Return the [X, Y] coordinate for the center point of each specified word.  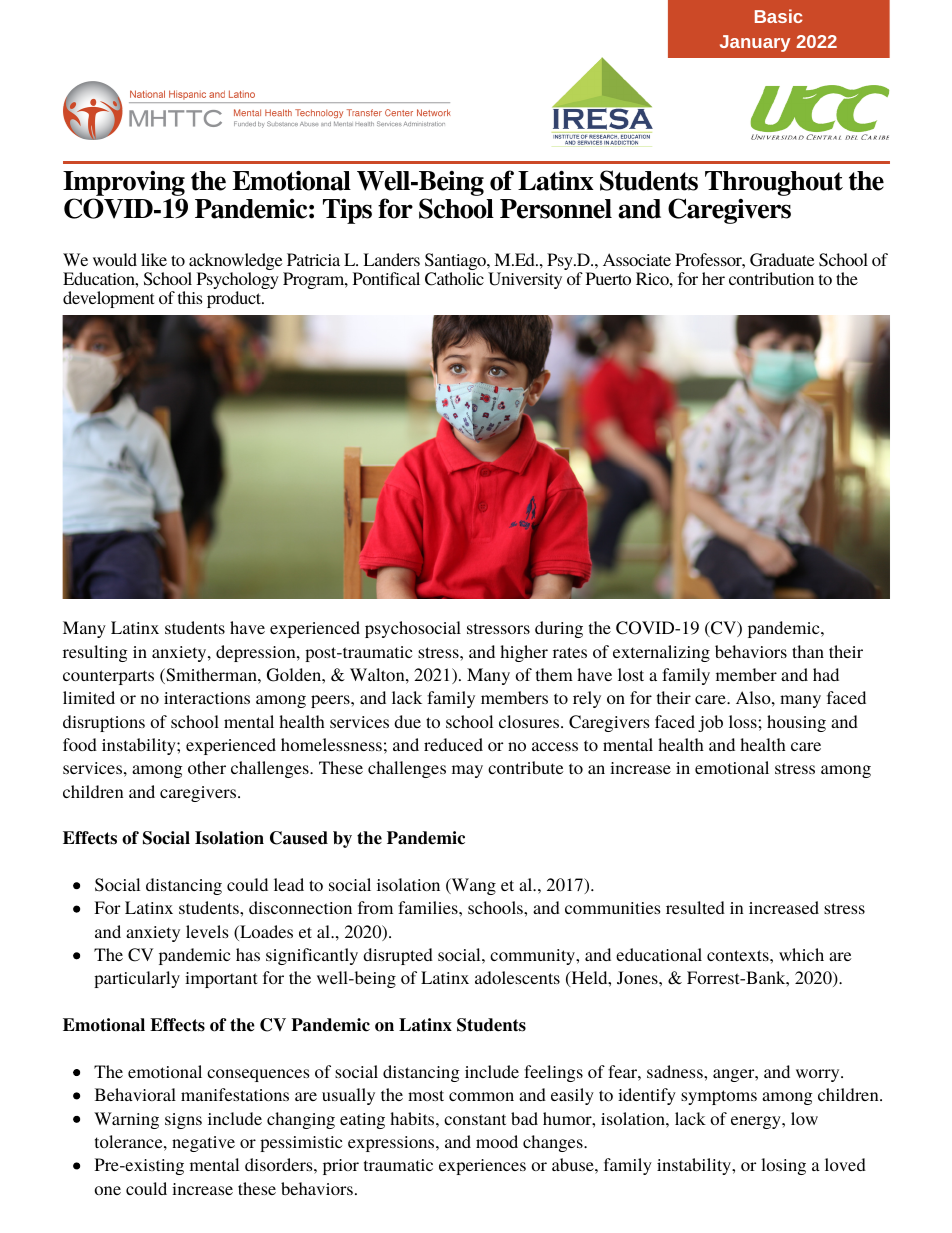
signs [183, 1121]
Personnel [556, 209]
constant [475, 1119]
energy [757, 1122]
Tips [347, 211]
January [755, 43]
